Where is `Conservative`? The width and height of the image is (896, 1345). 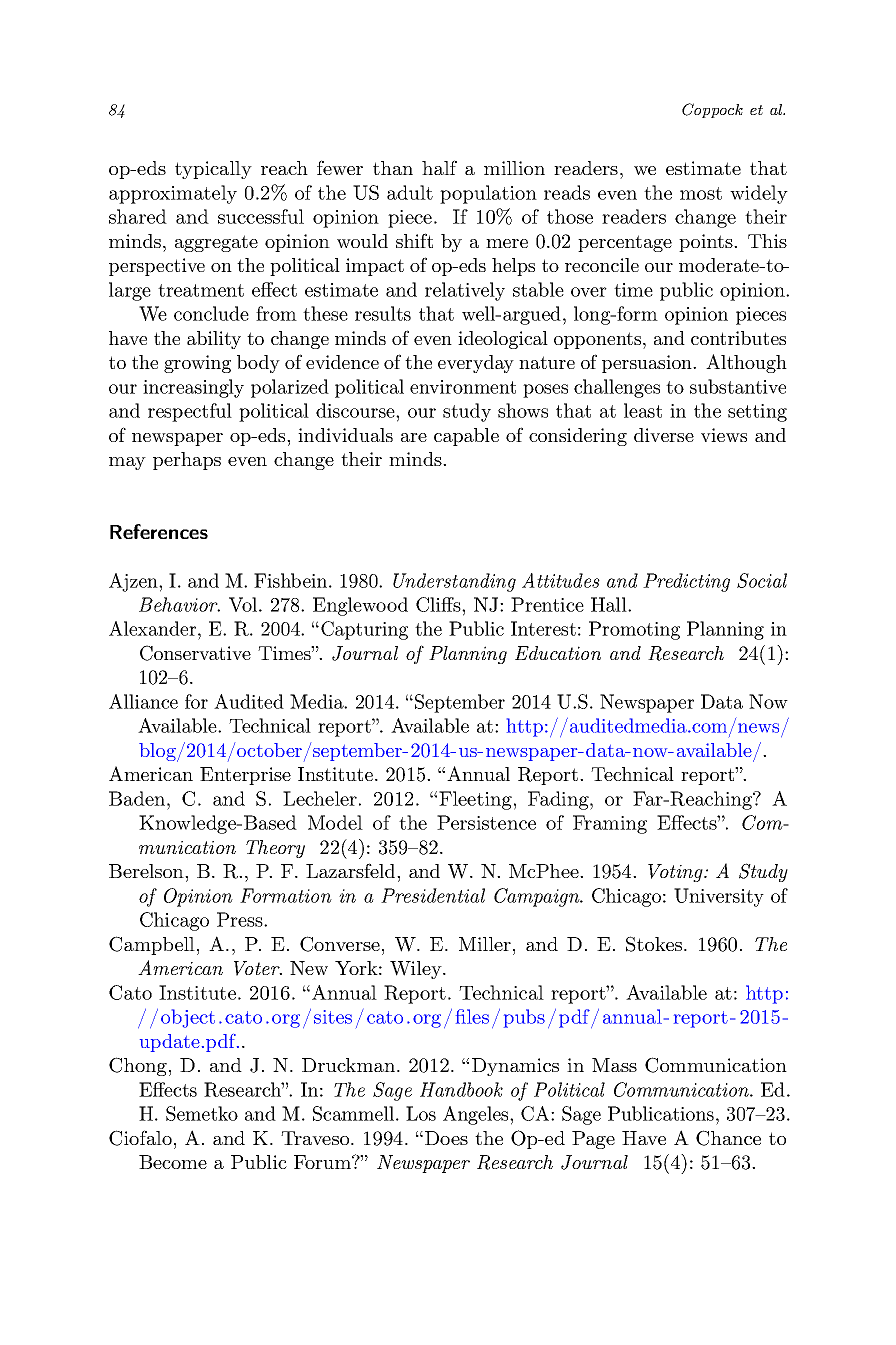
Conservative is located at coordinates (195, 653).
